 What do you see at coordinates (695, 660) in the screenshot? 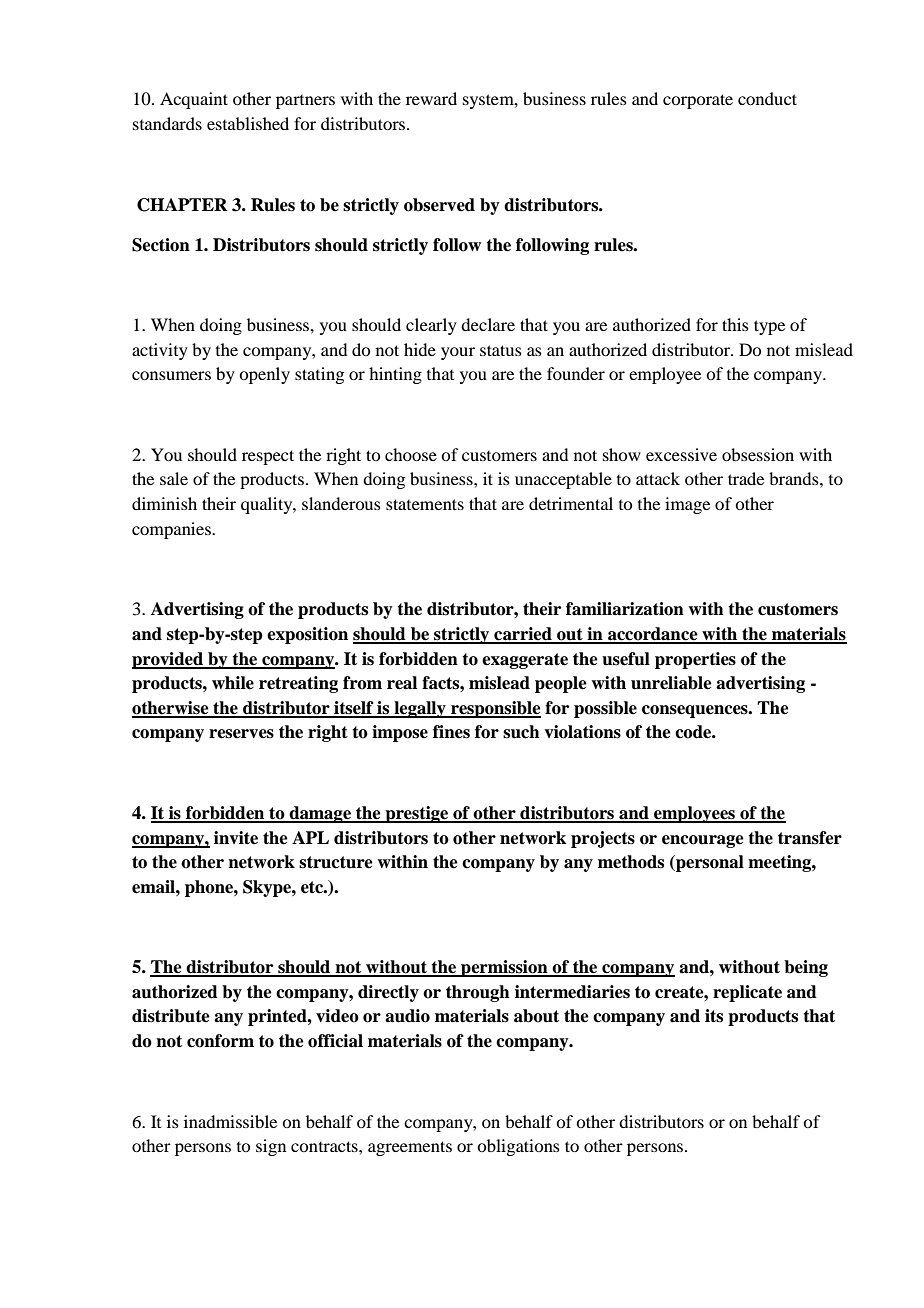
I see `properties` at bounding box center [695, 660].
